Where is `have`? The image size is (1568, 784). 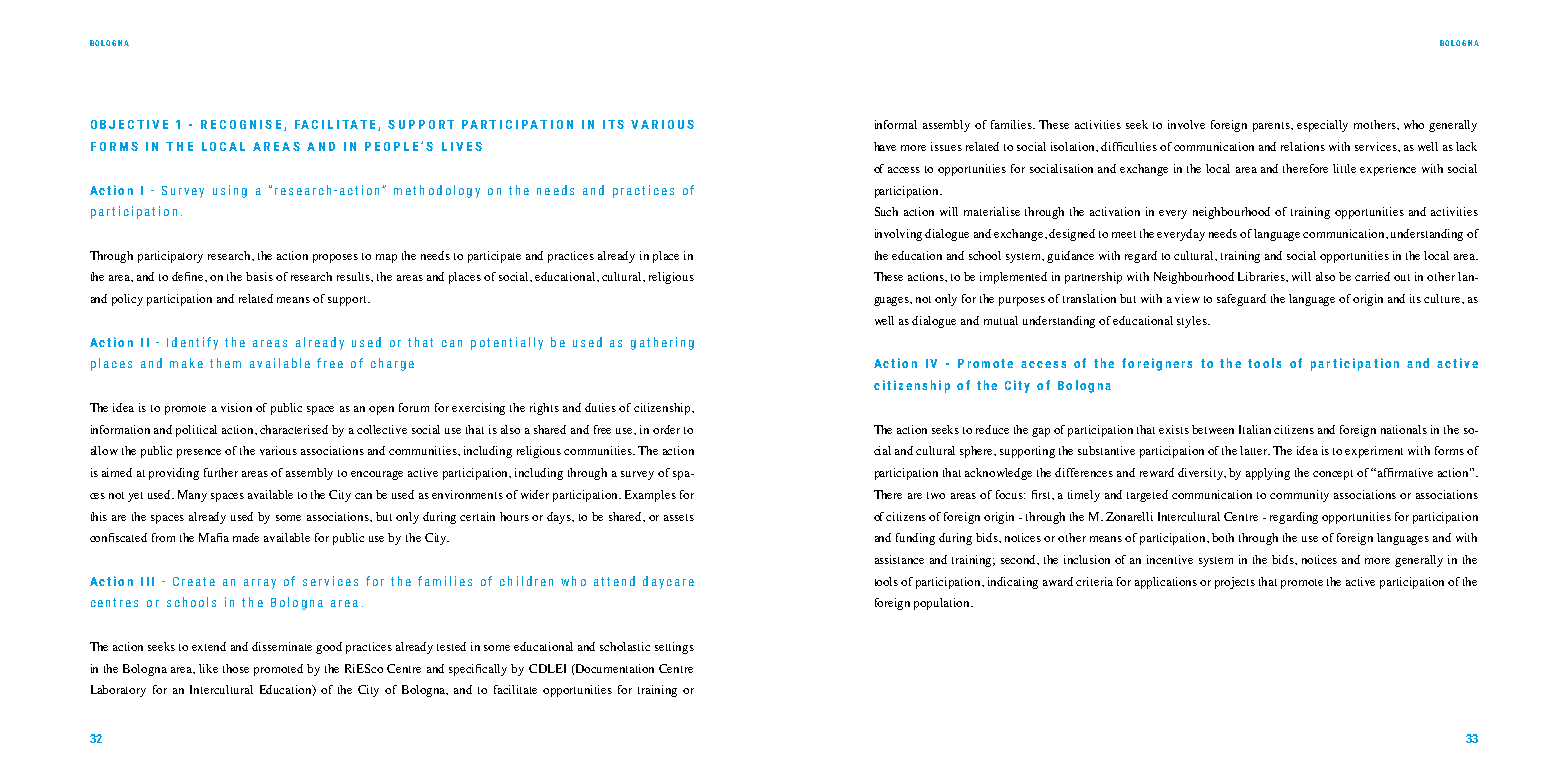
have is located at coordinates (885, 146).
